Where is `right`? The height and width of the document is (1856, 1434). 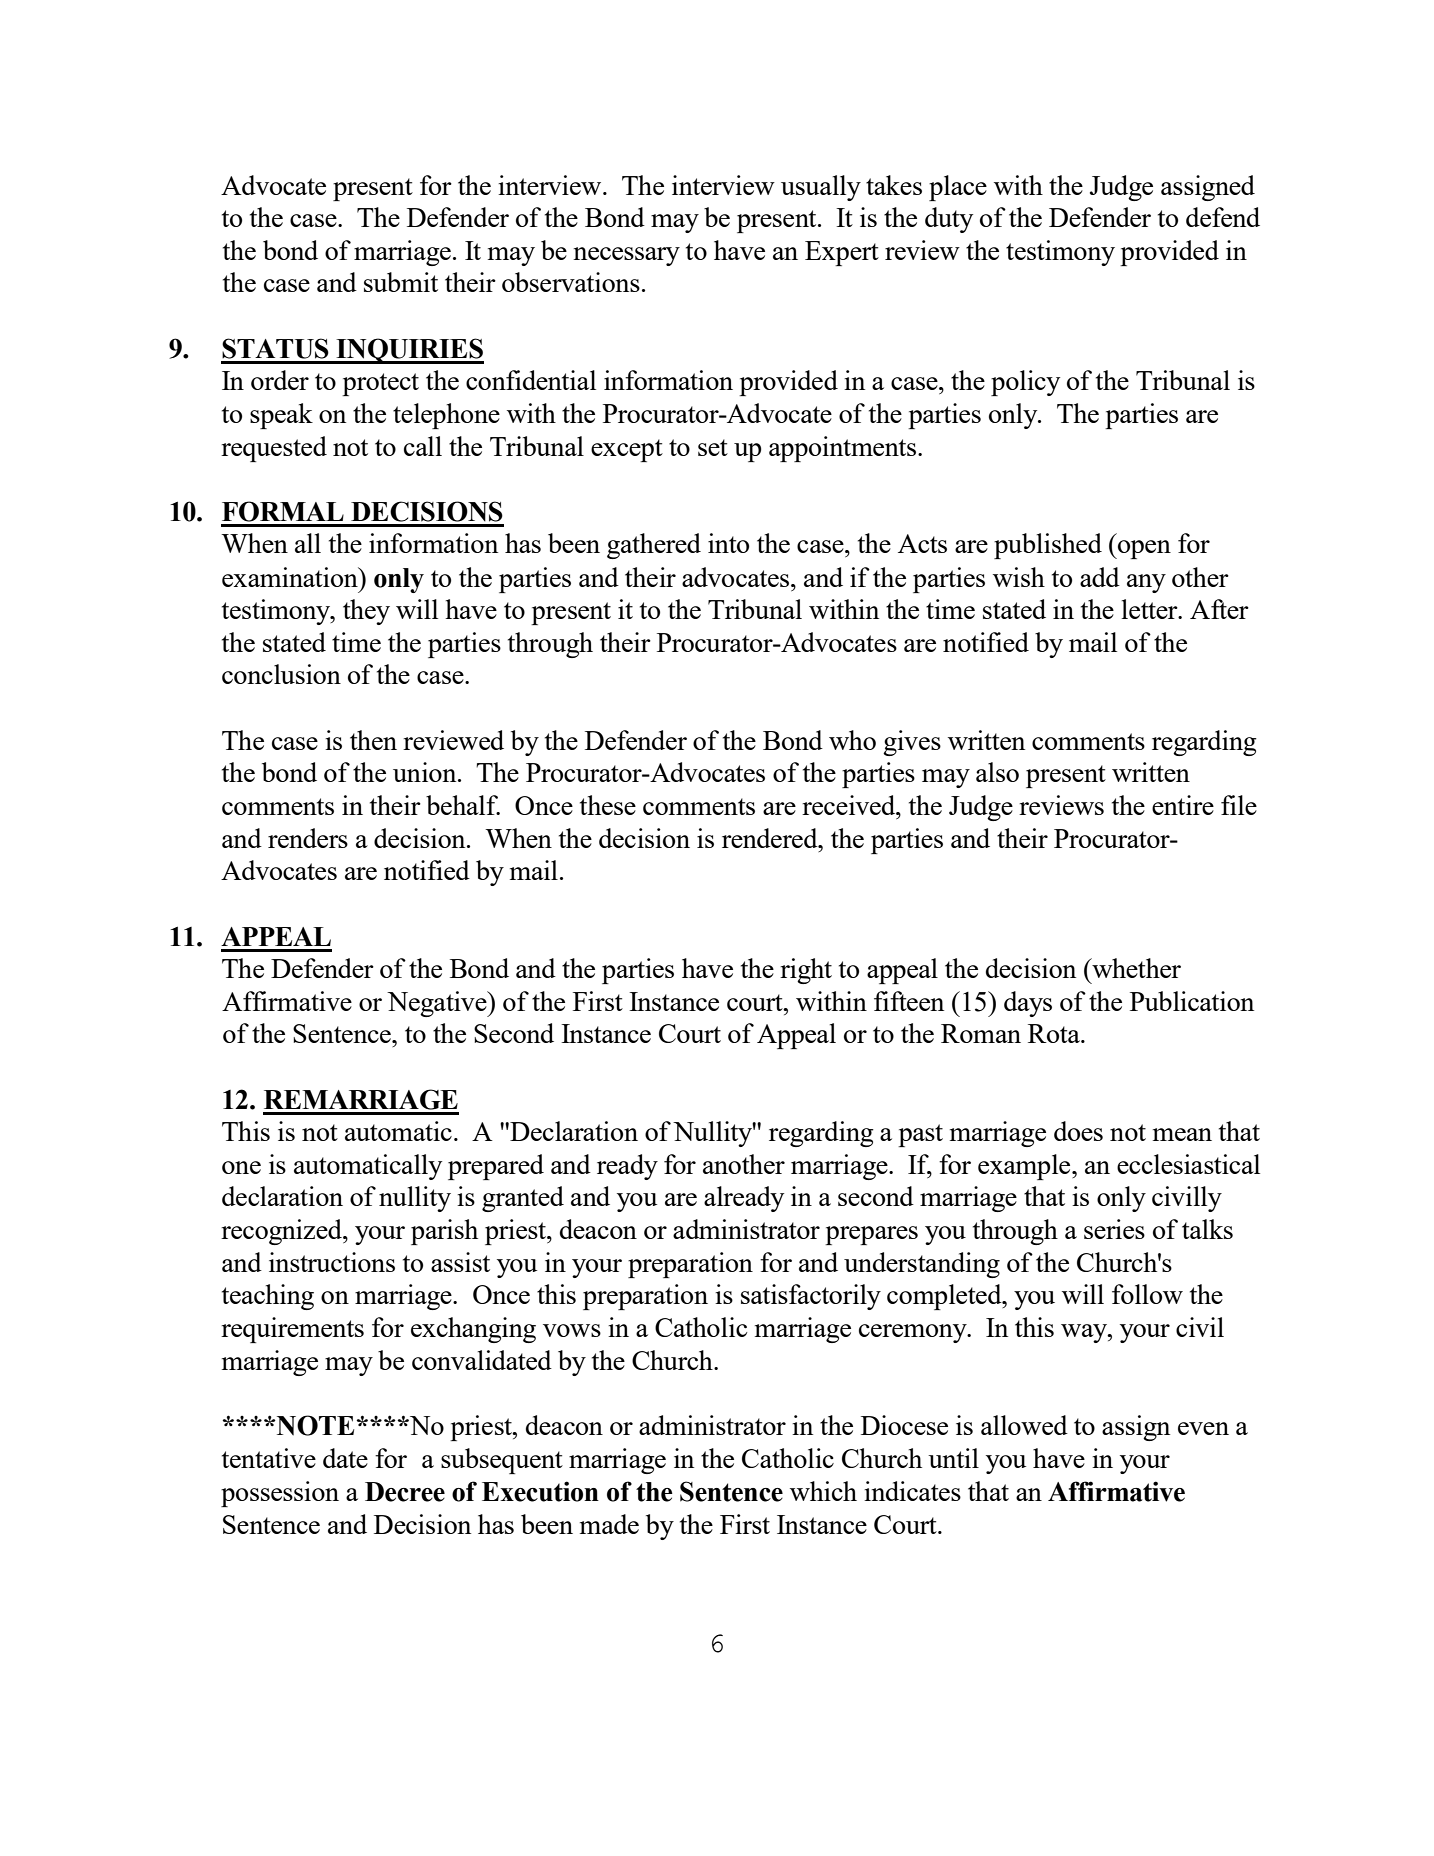 right is located at coordinates (806, 971).
